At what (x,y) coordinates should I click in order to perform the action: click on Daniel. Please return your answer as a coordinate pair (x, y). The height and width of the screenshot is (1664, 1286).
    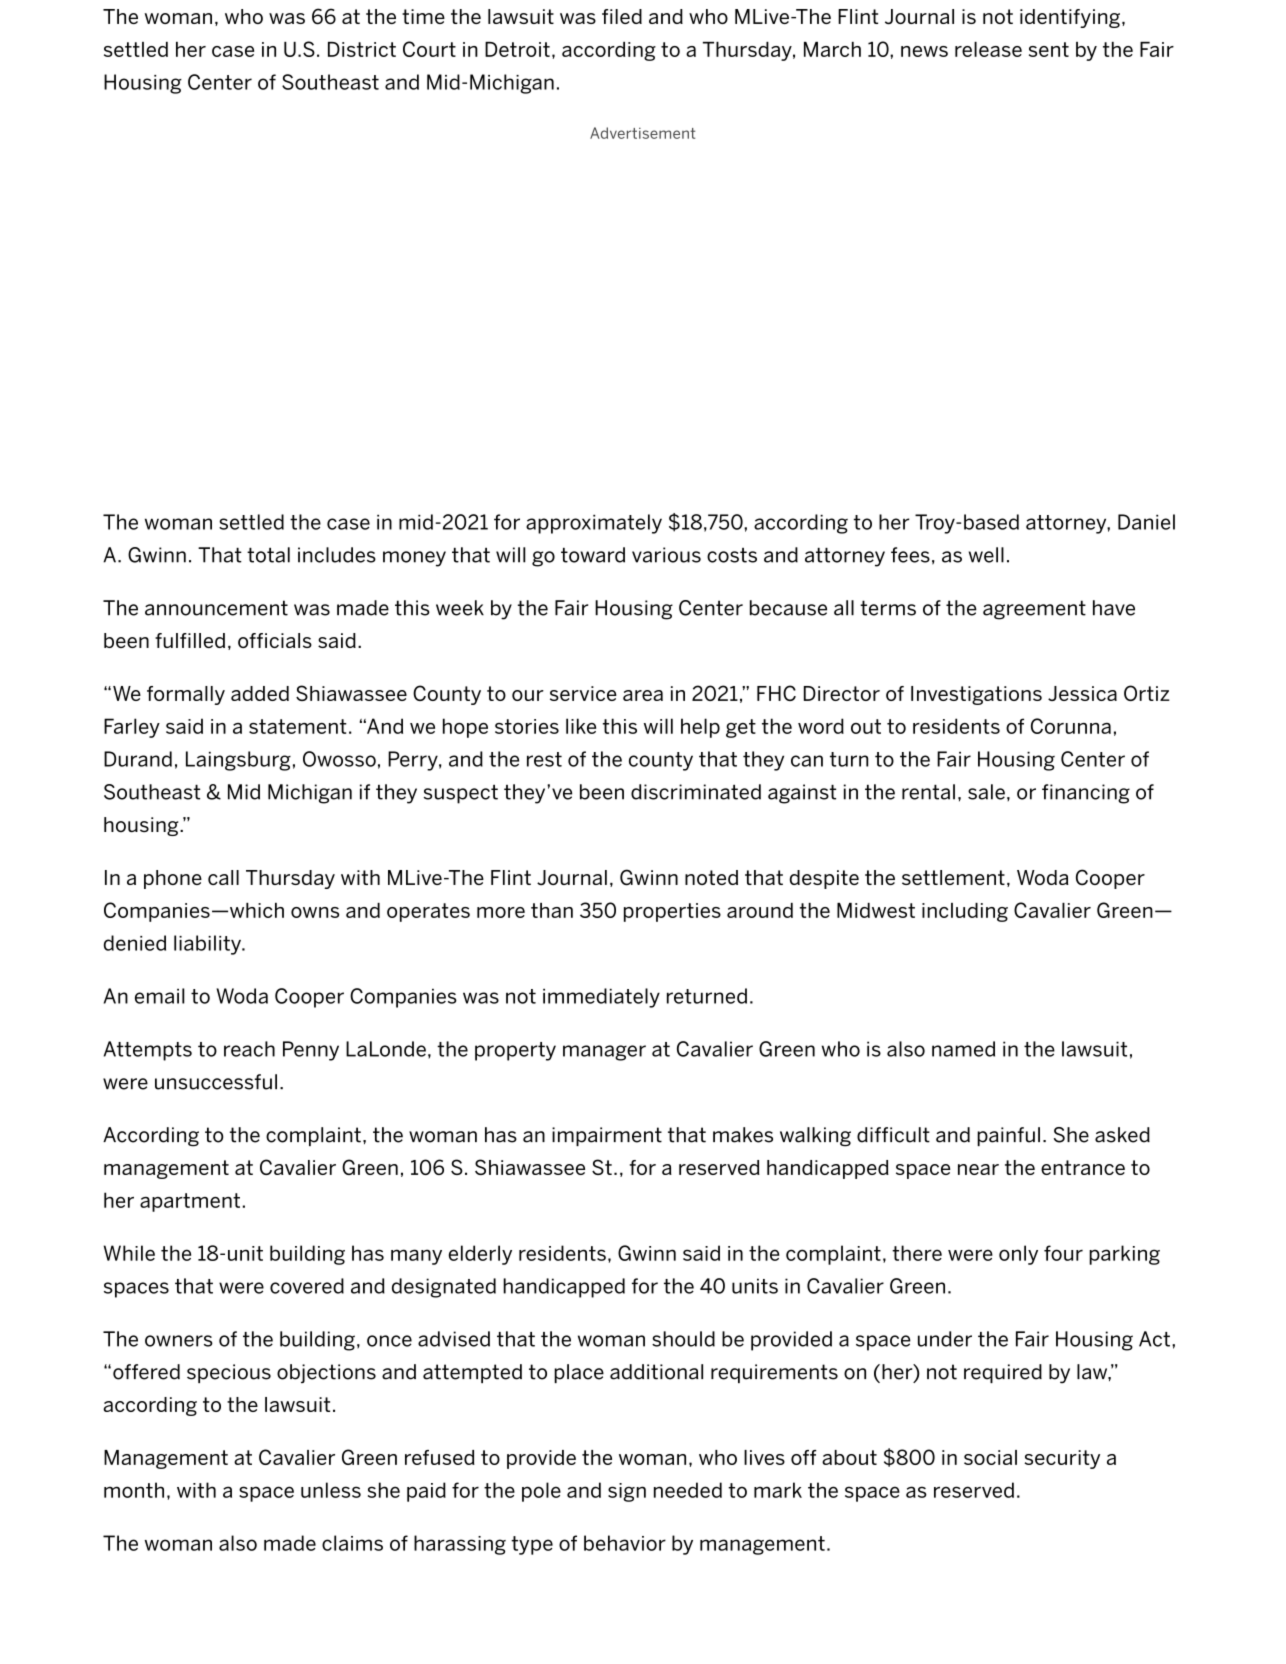
    Looking at the image, I should click on (1146, 522).
